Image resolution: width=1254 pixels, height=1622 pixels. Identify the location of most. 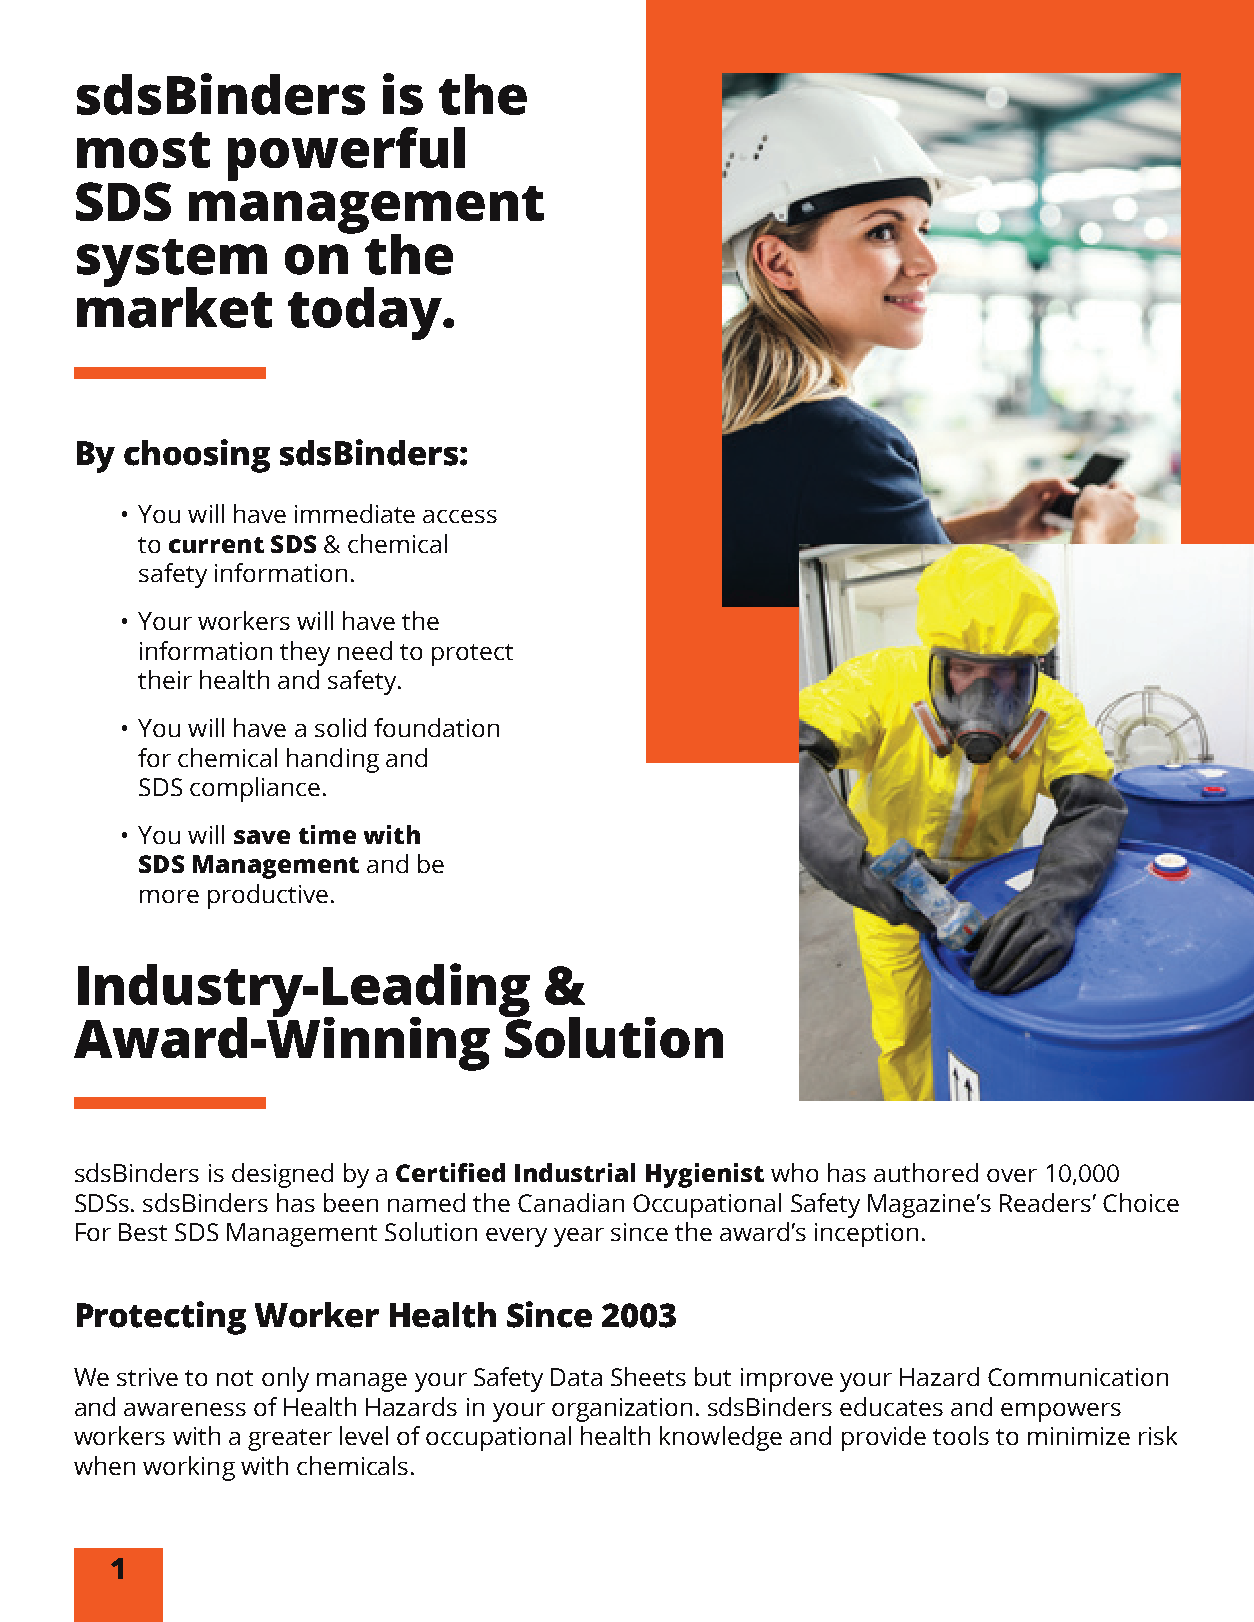
(143, 150).
